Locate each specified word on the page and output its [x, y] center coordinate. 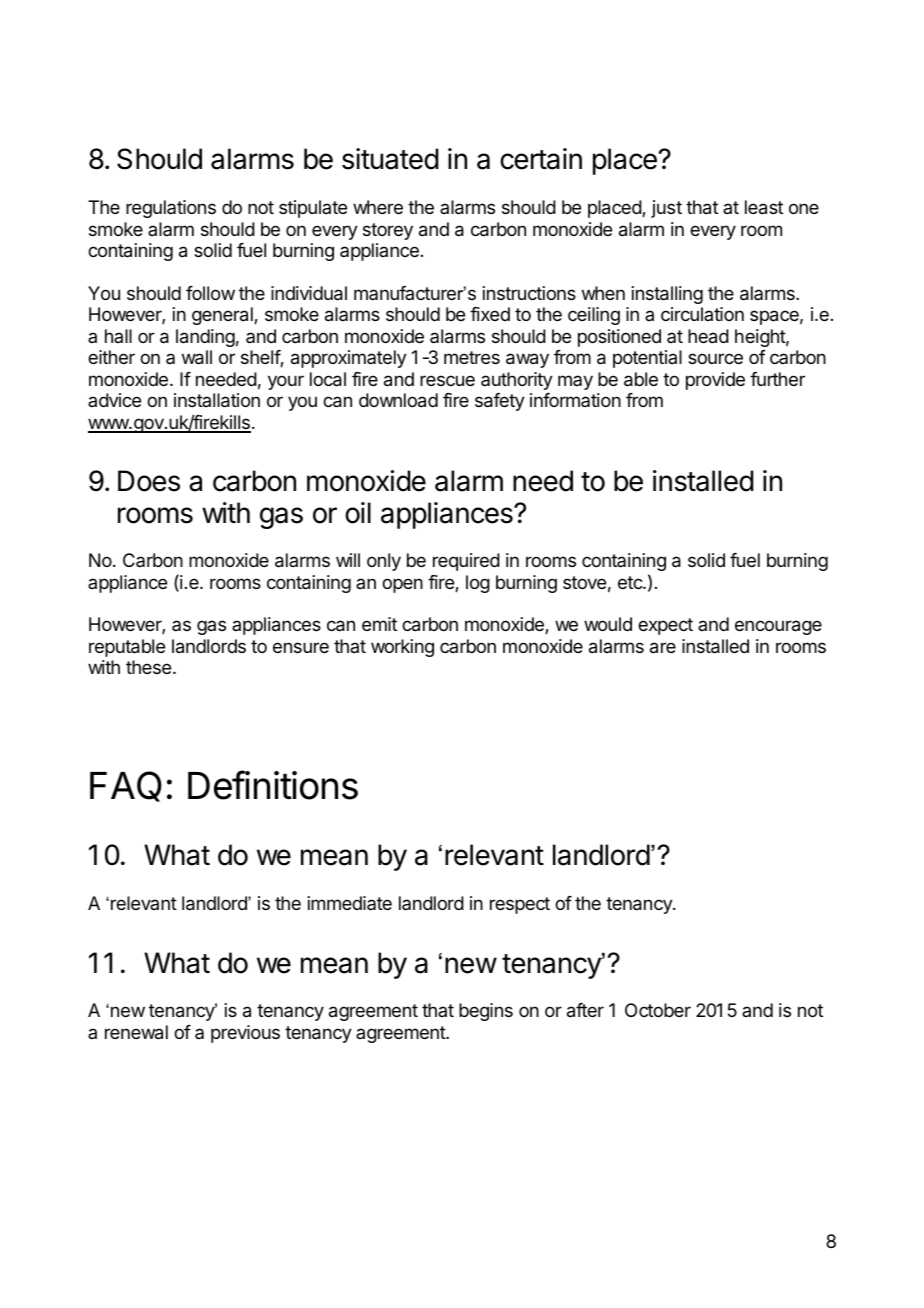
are [663, 648]
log [478, 584]
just [666, 209]
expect [665, 626]
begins [486, 1012]
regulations [171, 209]
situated [390, 159]
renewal [136, 1032]
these [148, 667]
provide [715, 381]
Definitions [273, 785]
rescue [447, 380]
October [658, 1010]
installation [217, 400]
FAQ [126, 786]
